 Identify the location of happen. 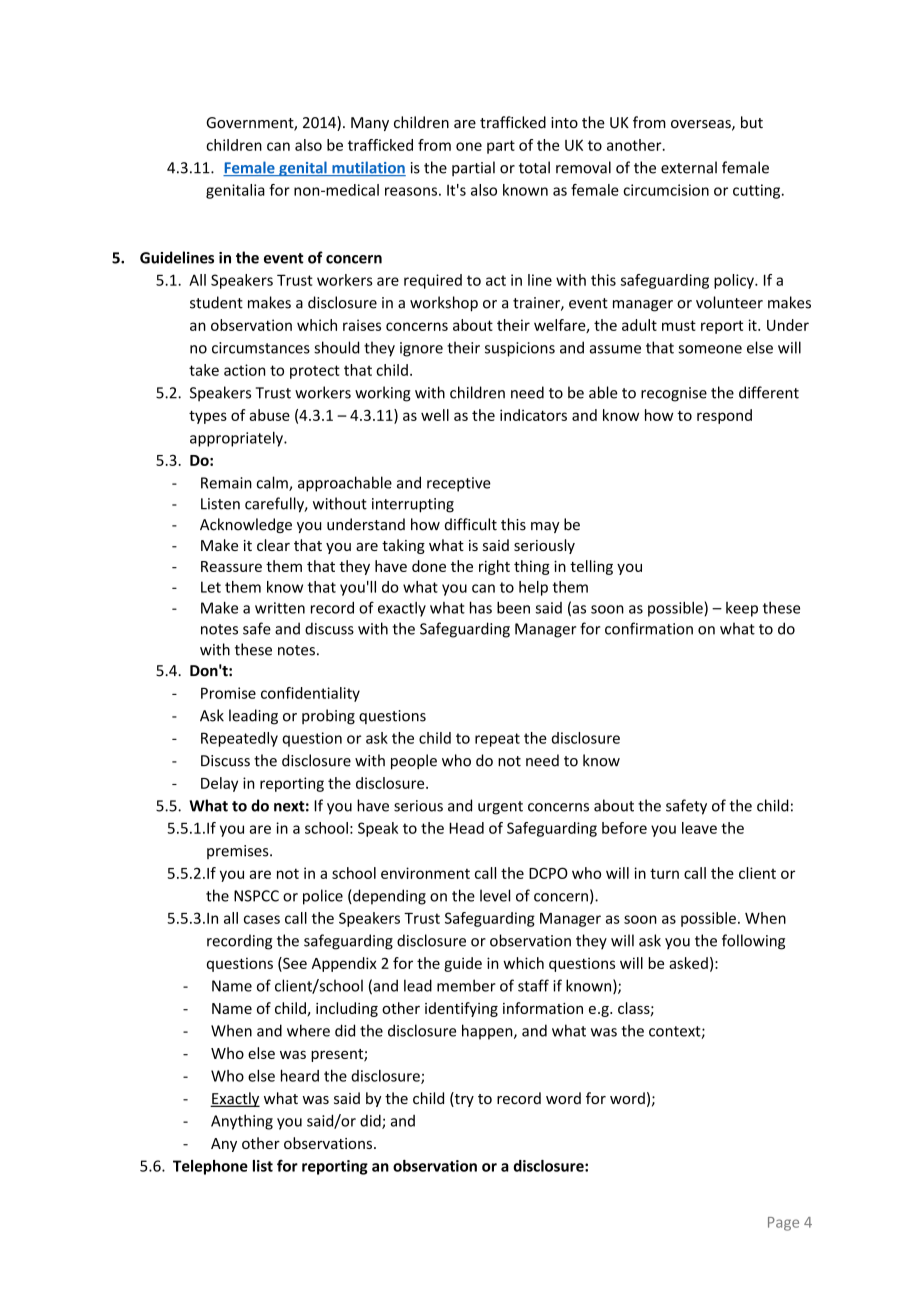
(488, 1032).
